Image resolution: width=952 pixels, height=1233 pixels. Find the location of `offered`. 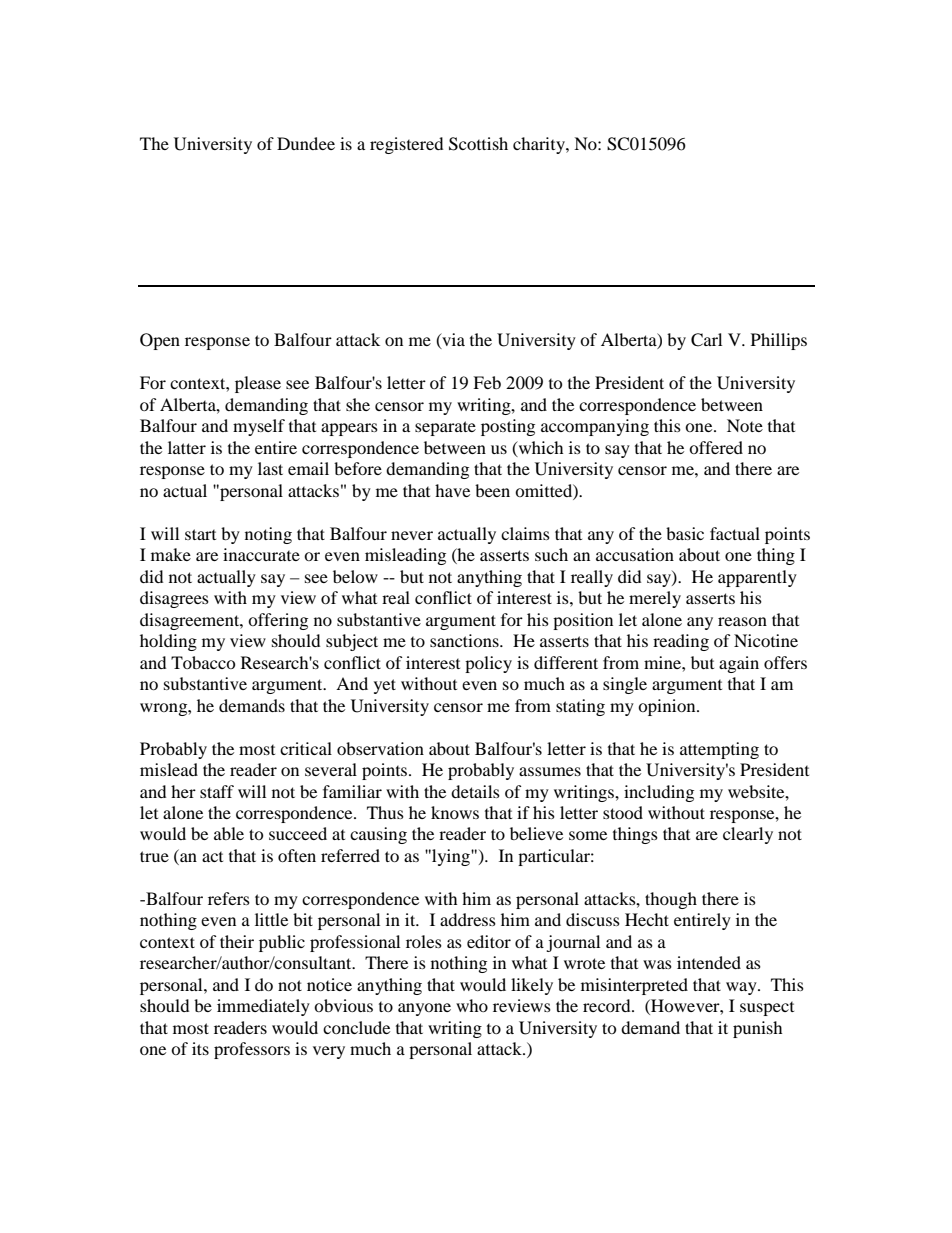

offered is located at coordinates (716, 447).
